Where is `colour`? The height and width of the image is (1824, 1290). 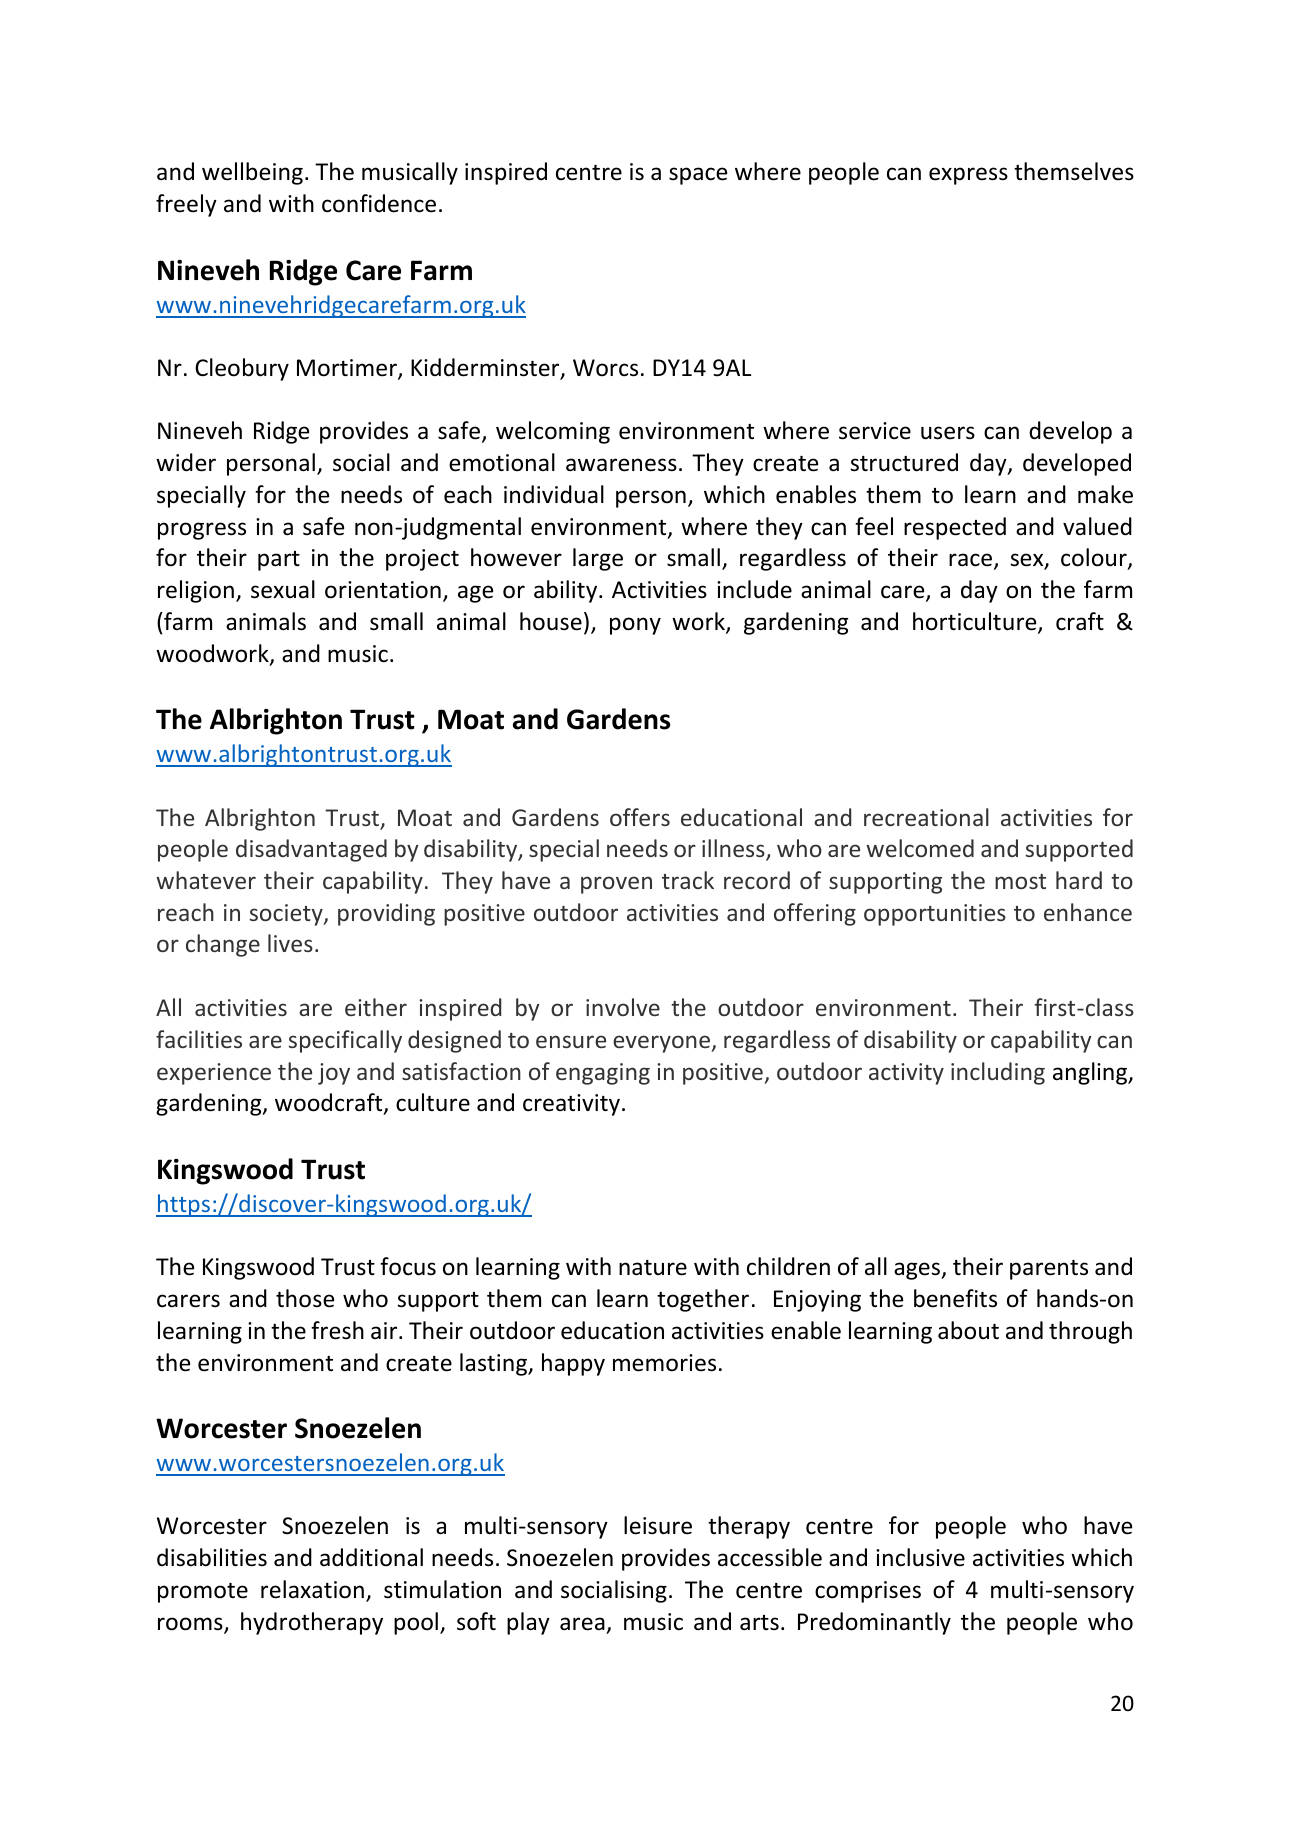 colour is located at coordinates (1095, 559).
